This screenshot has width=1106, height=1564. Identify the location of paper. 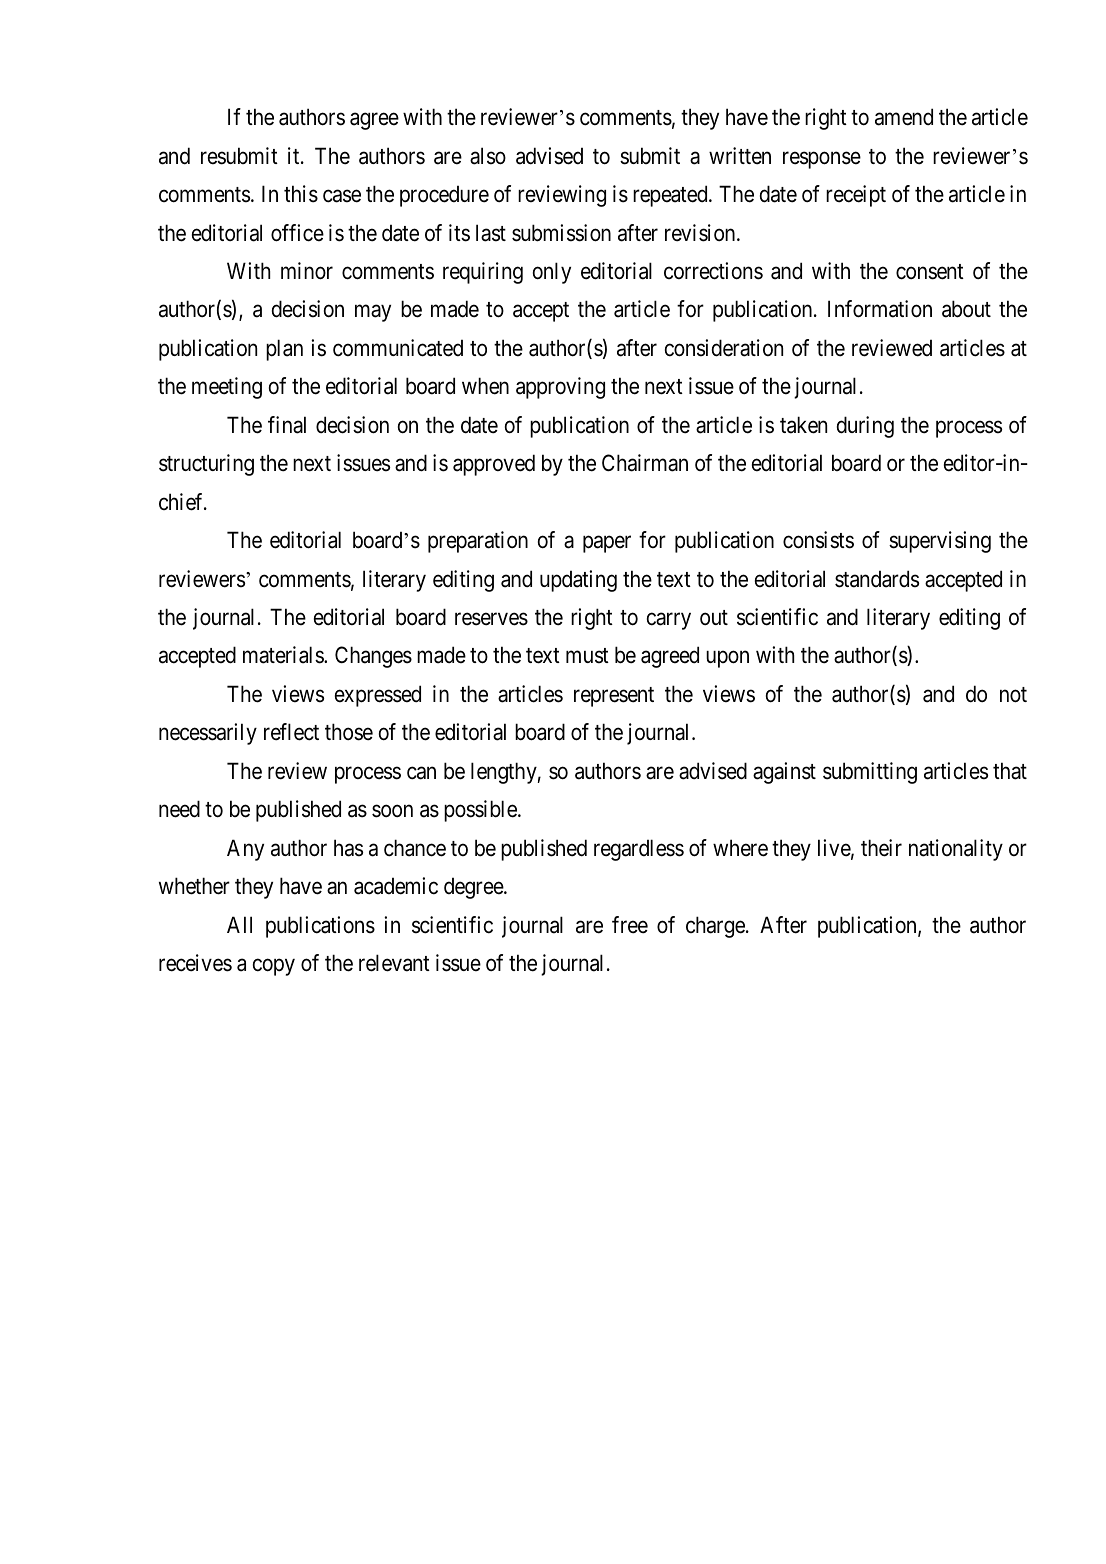
(607, 544).
